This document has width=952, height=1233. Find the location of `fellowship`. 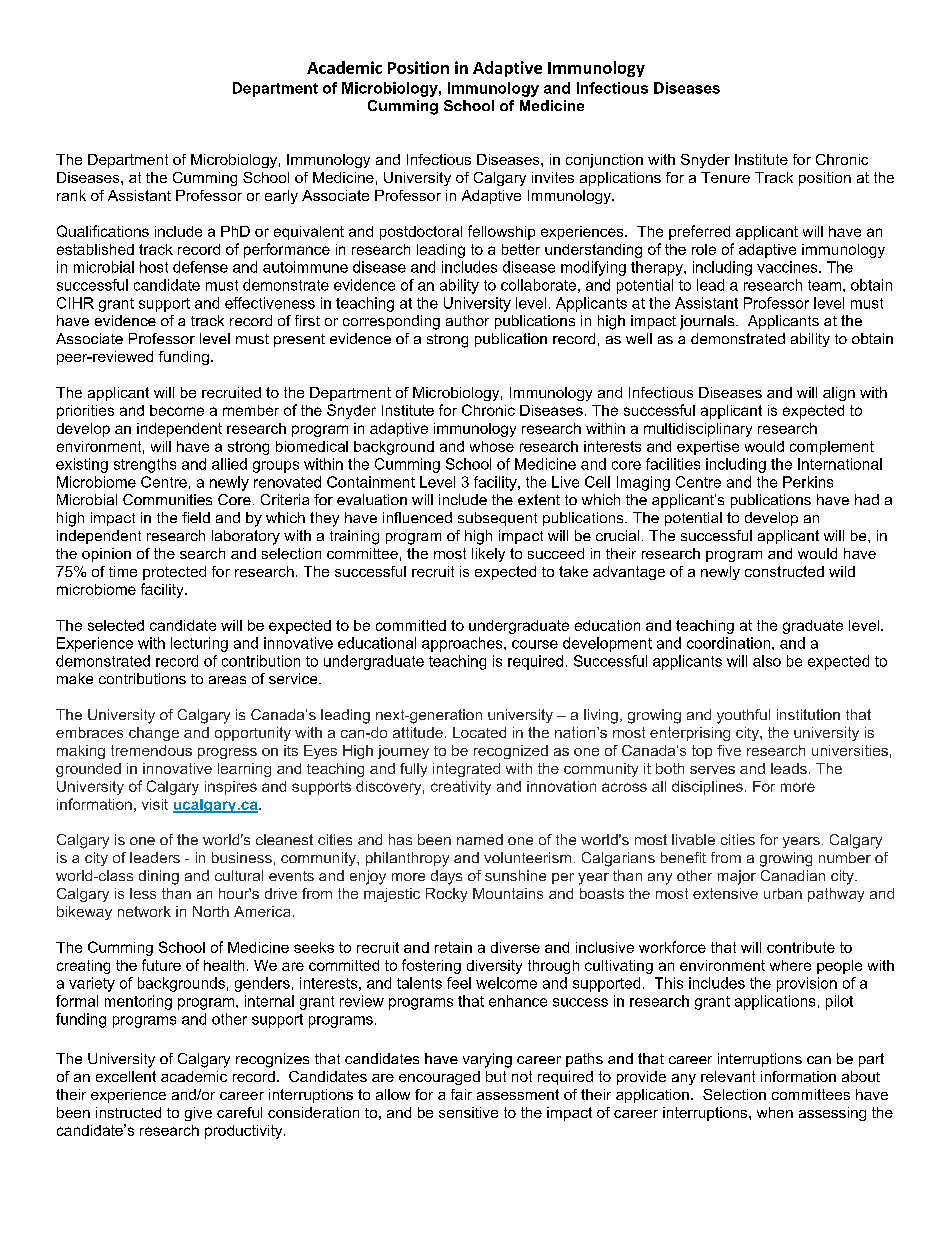

fellowship is located at coordinates (501, 232).
